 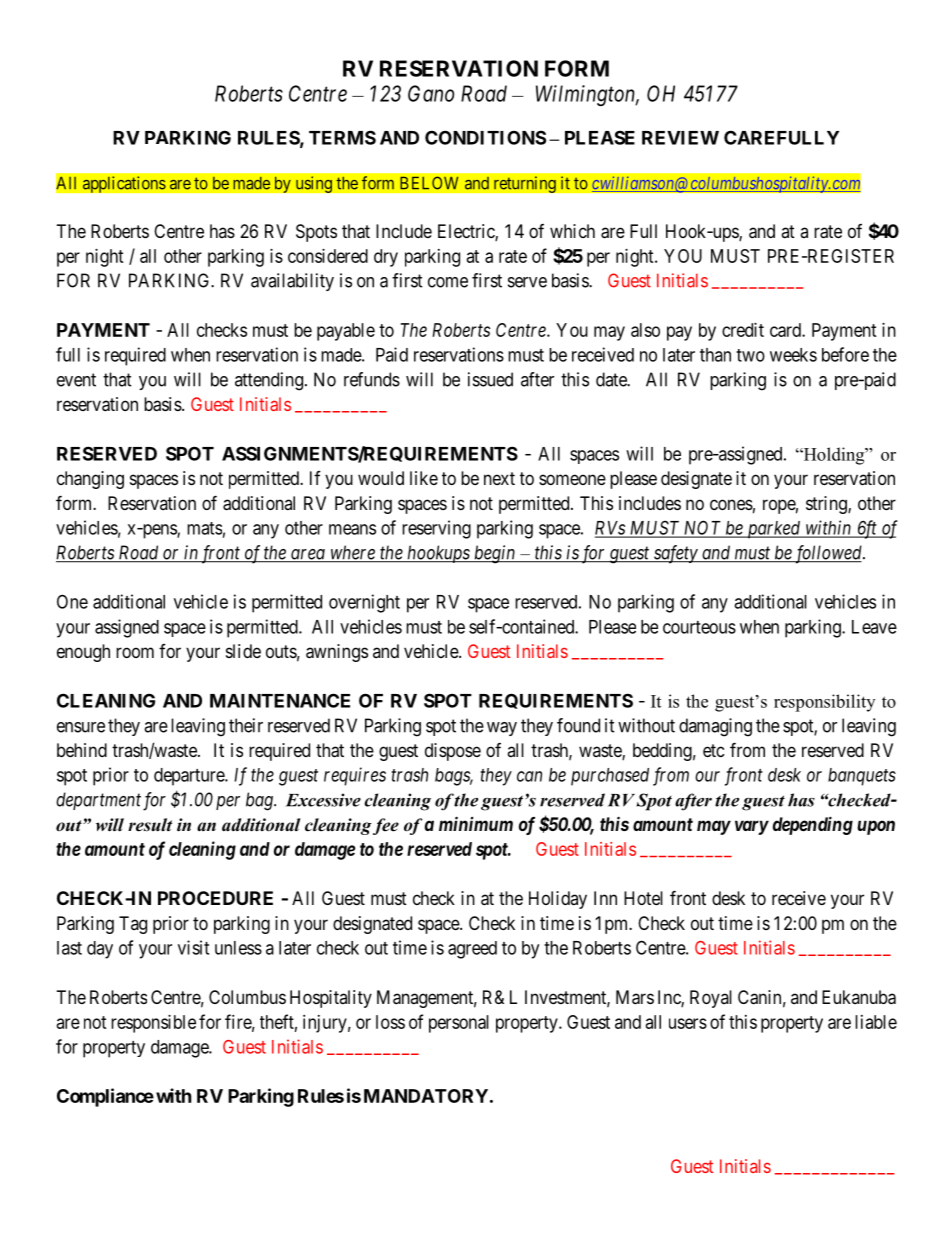 I want to click on courteous, so click(x=699, y=627).
